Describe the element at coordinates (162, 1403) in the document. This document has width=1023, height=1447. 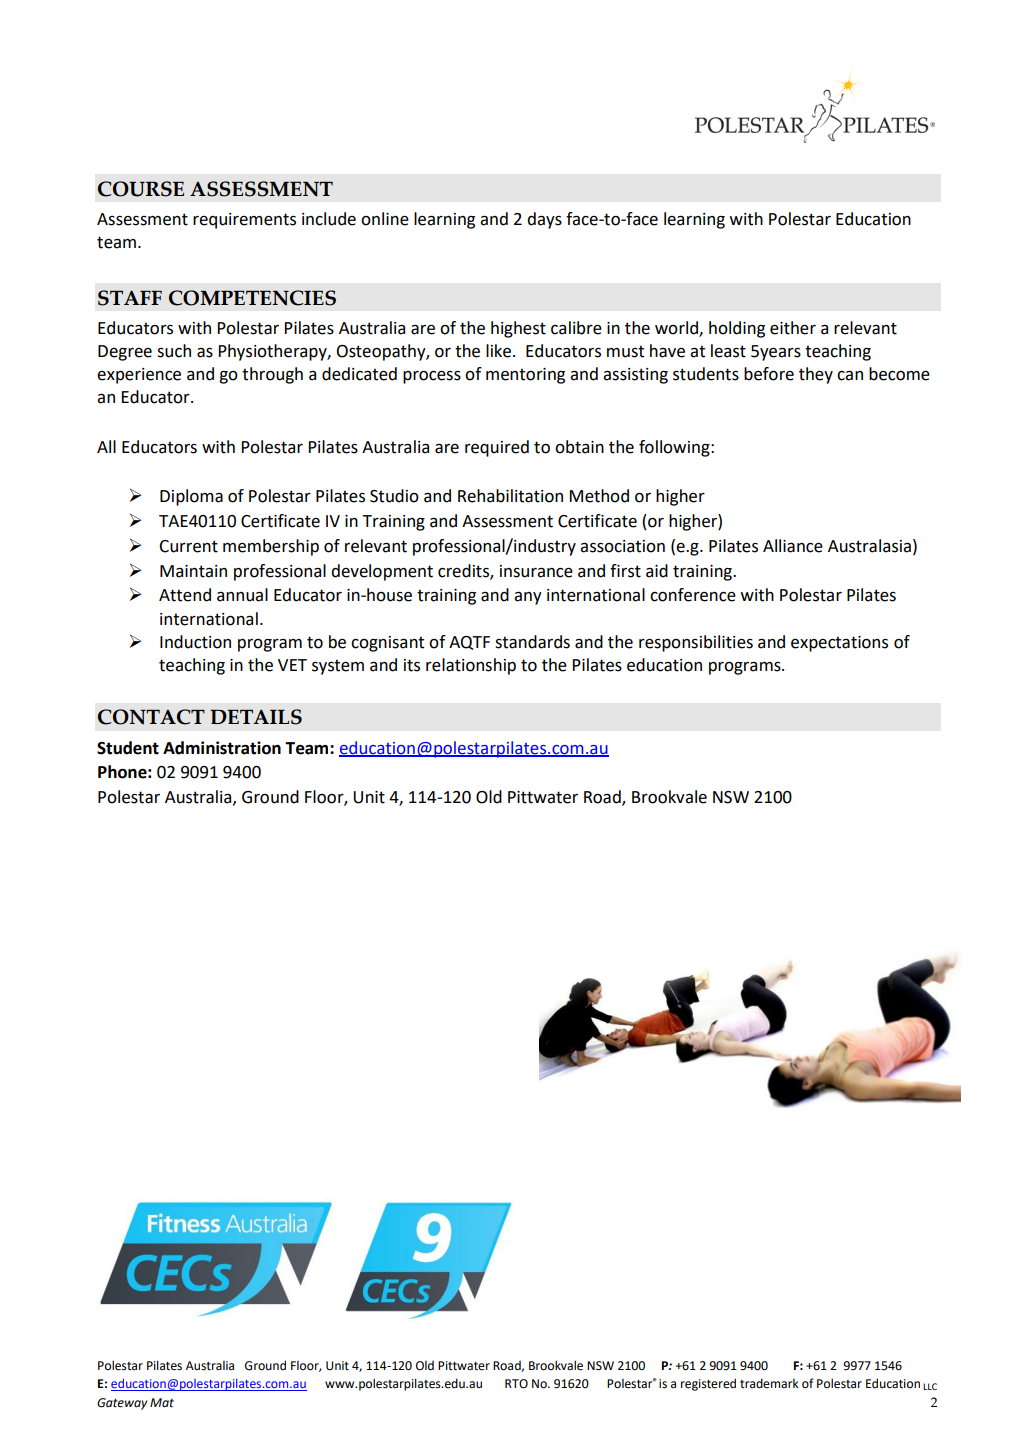
I see `Mat` at that location.
